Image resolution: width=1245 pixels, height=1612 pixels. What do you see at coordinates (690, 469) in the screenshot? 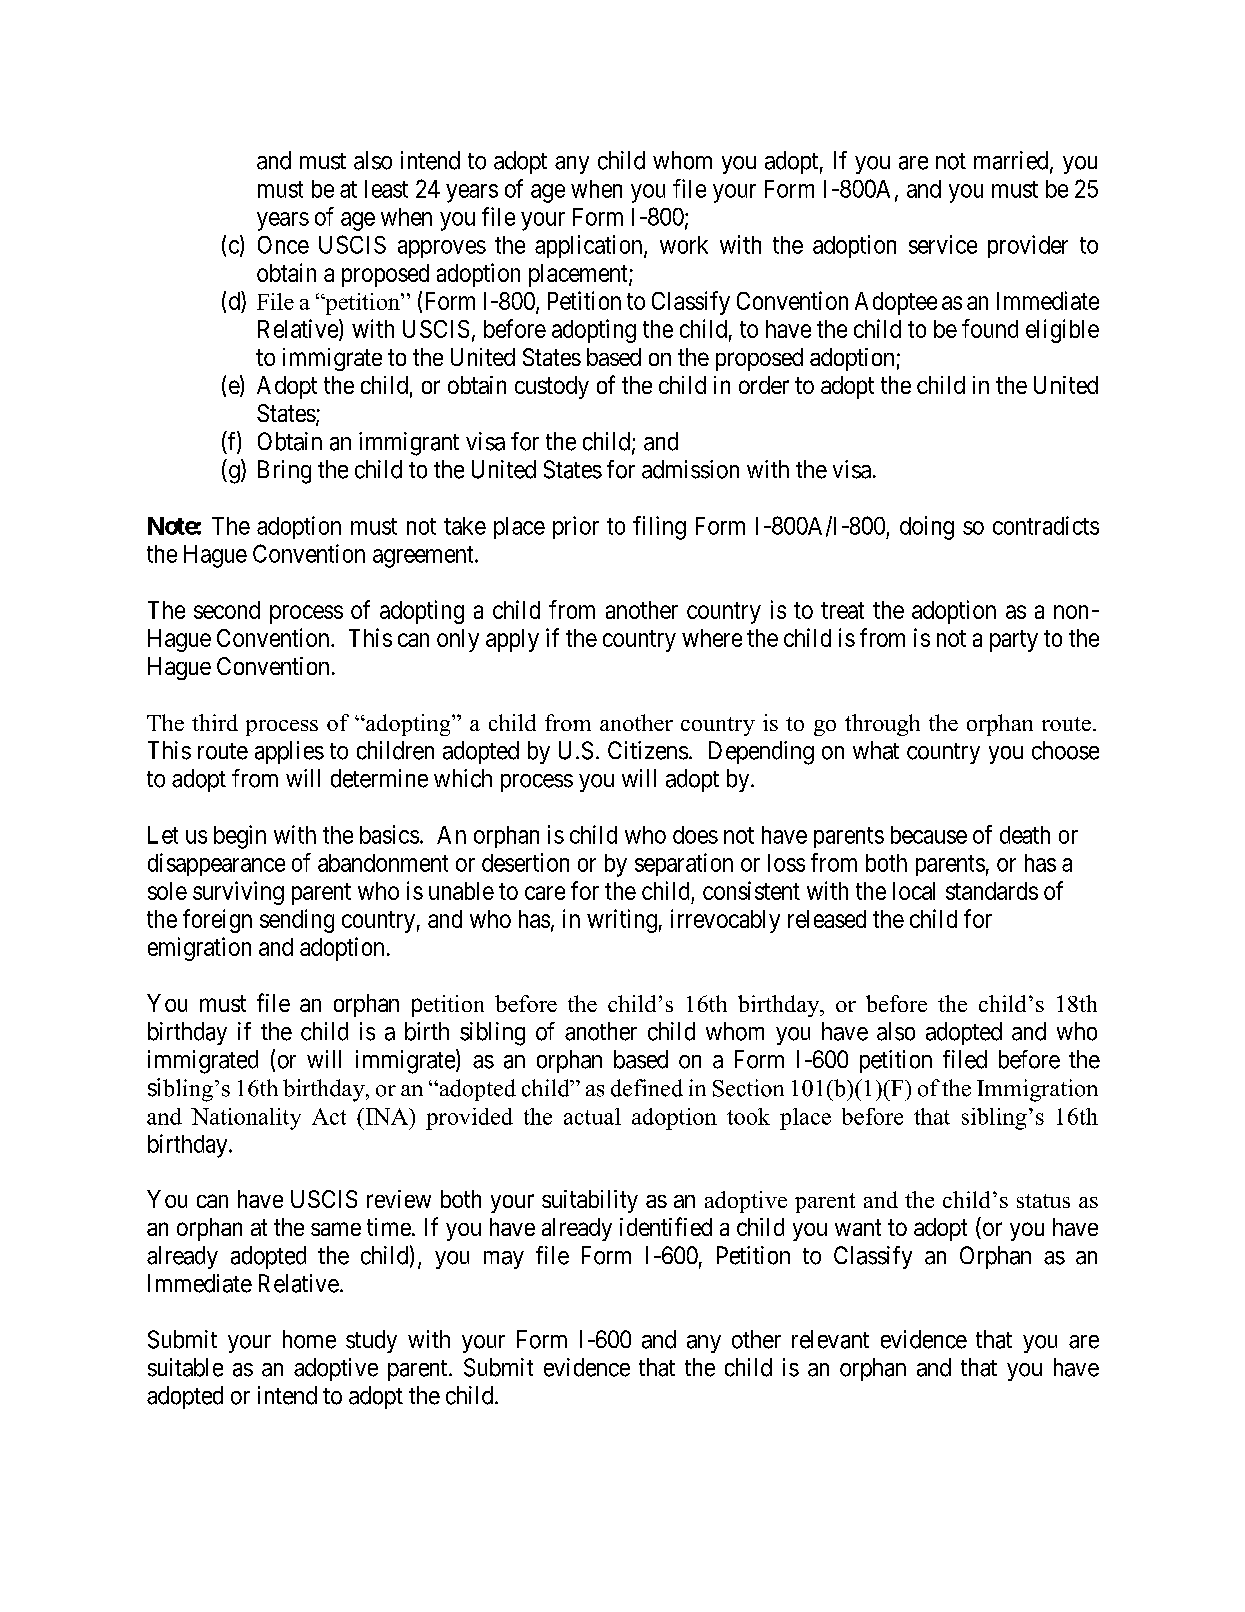
I see `admission` at bounding box center [690, 469].
